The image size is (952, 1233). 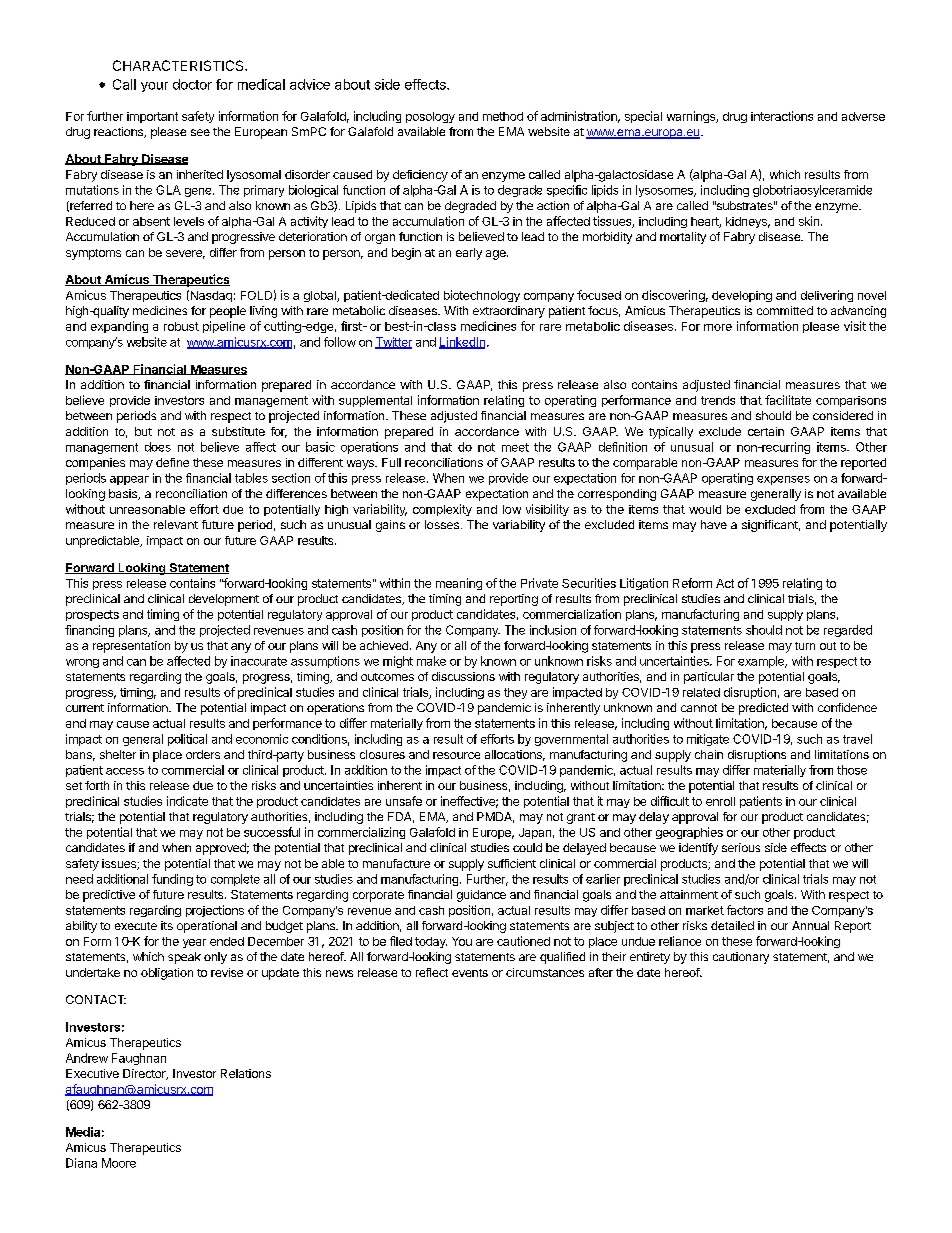 What do you see at coordinates (863, 116) in the image?
I see `adverse` at bounding box center [863, 116].
